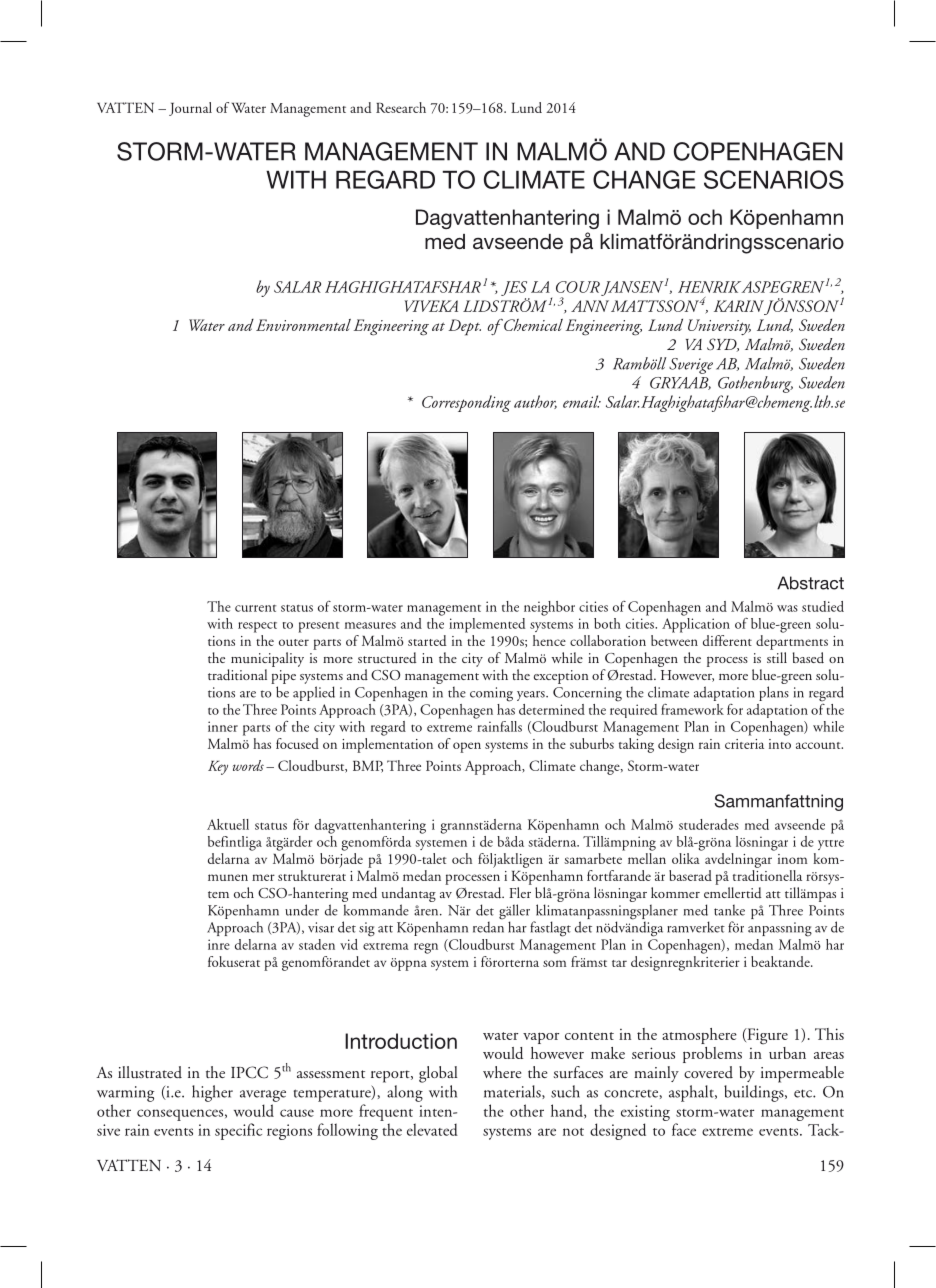 This screenshot has height=1288, width=936. I want to click on author, so click(535, 402).
